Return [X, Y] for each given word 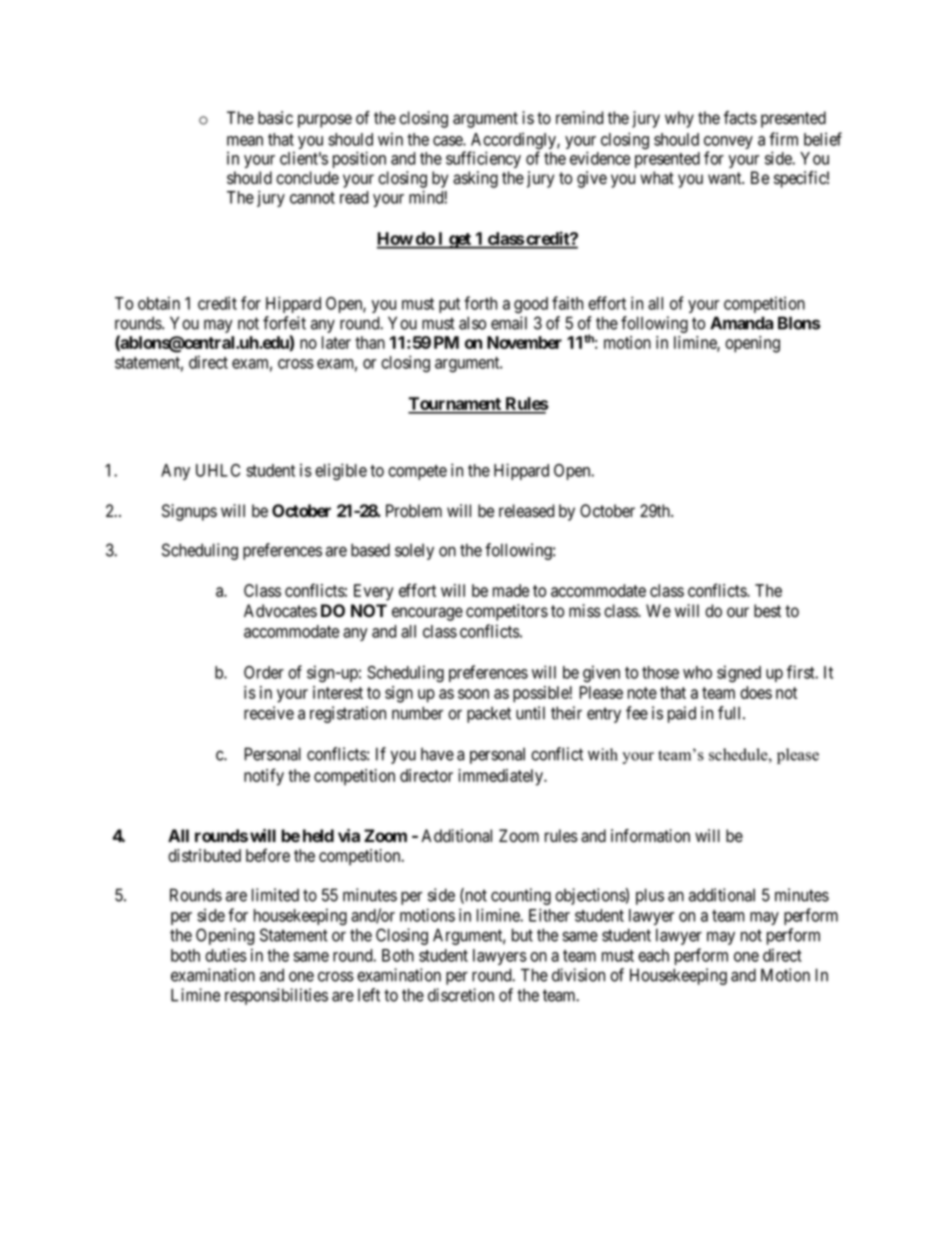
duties [226, 955]
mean [245, 141]
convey [728, 144]
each [653, 955]
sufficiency [483, 159]
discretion [461, 995]
